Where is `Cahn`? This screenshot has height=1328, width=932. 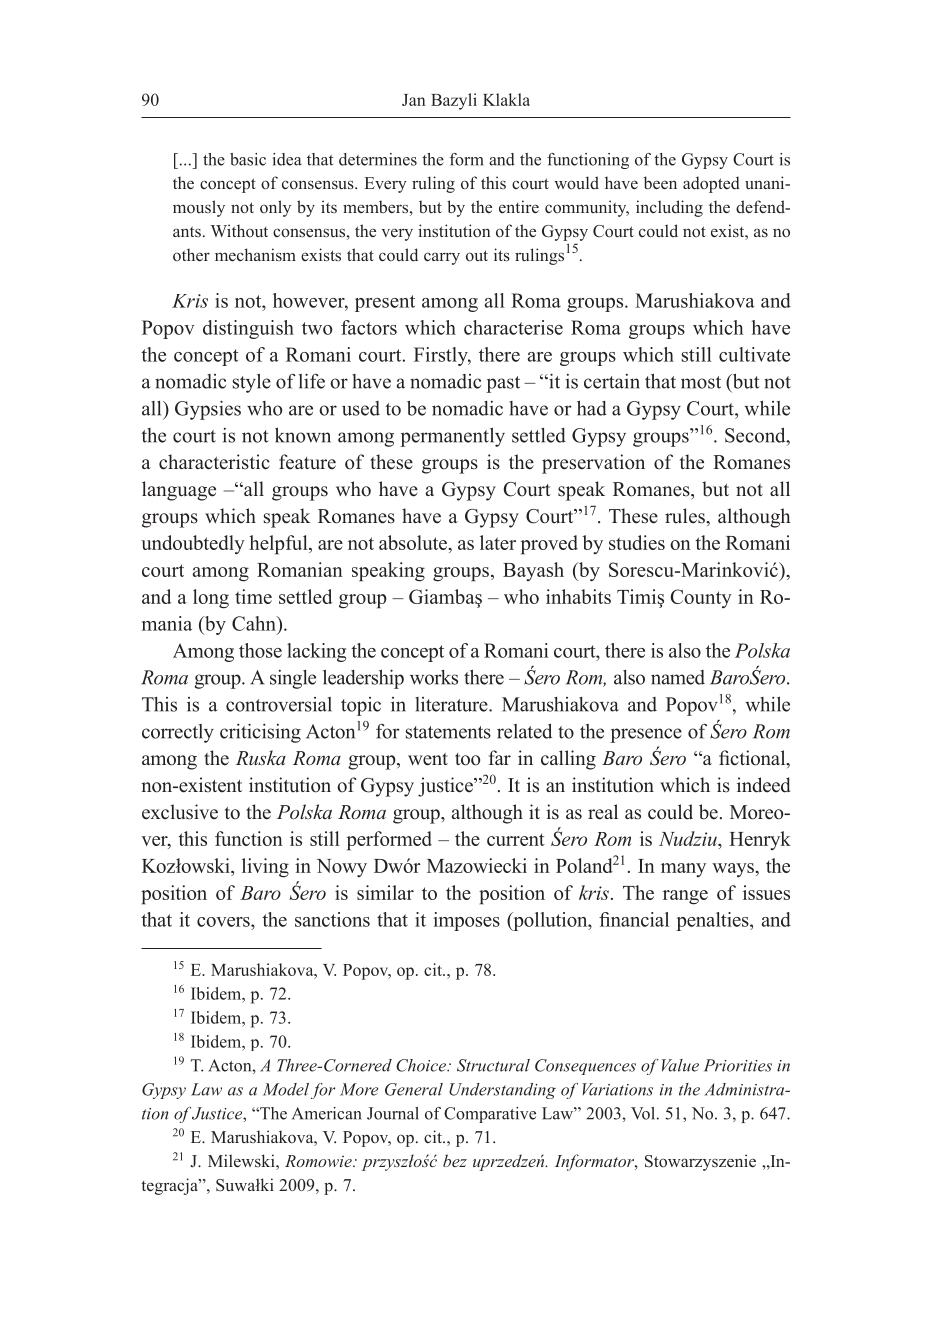
Cahn is located at coordinates (255, 623).
